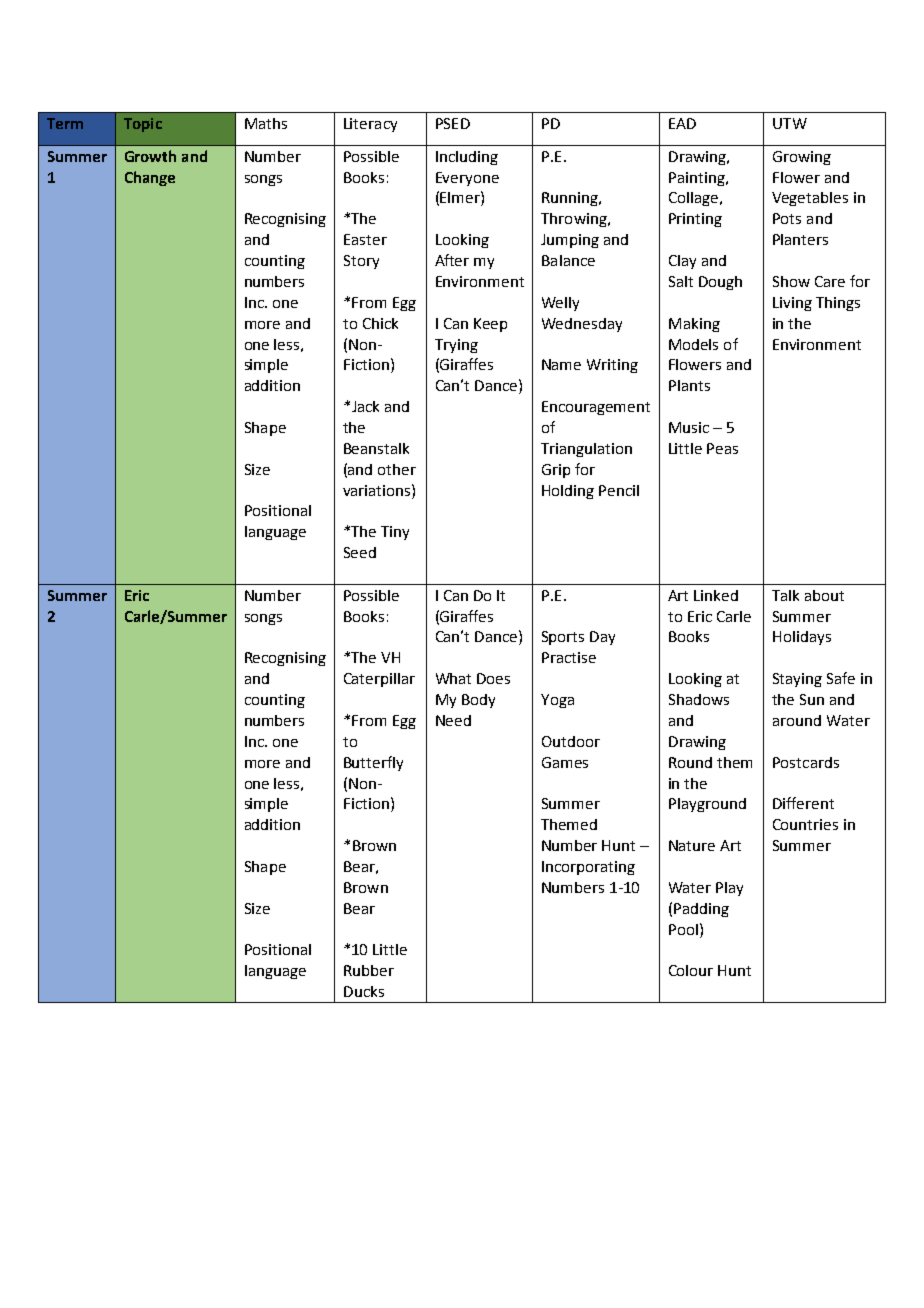 The width and height of the screenshot is (924, 1308). I want to click on Caterpillar, so click(379, 680).
